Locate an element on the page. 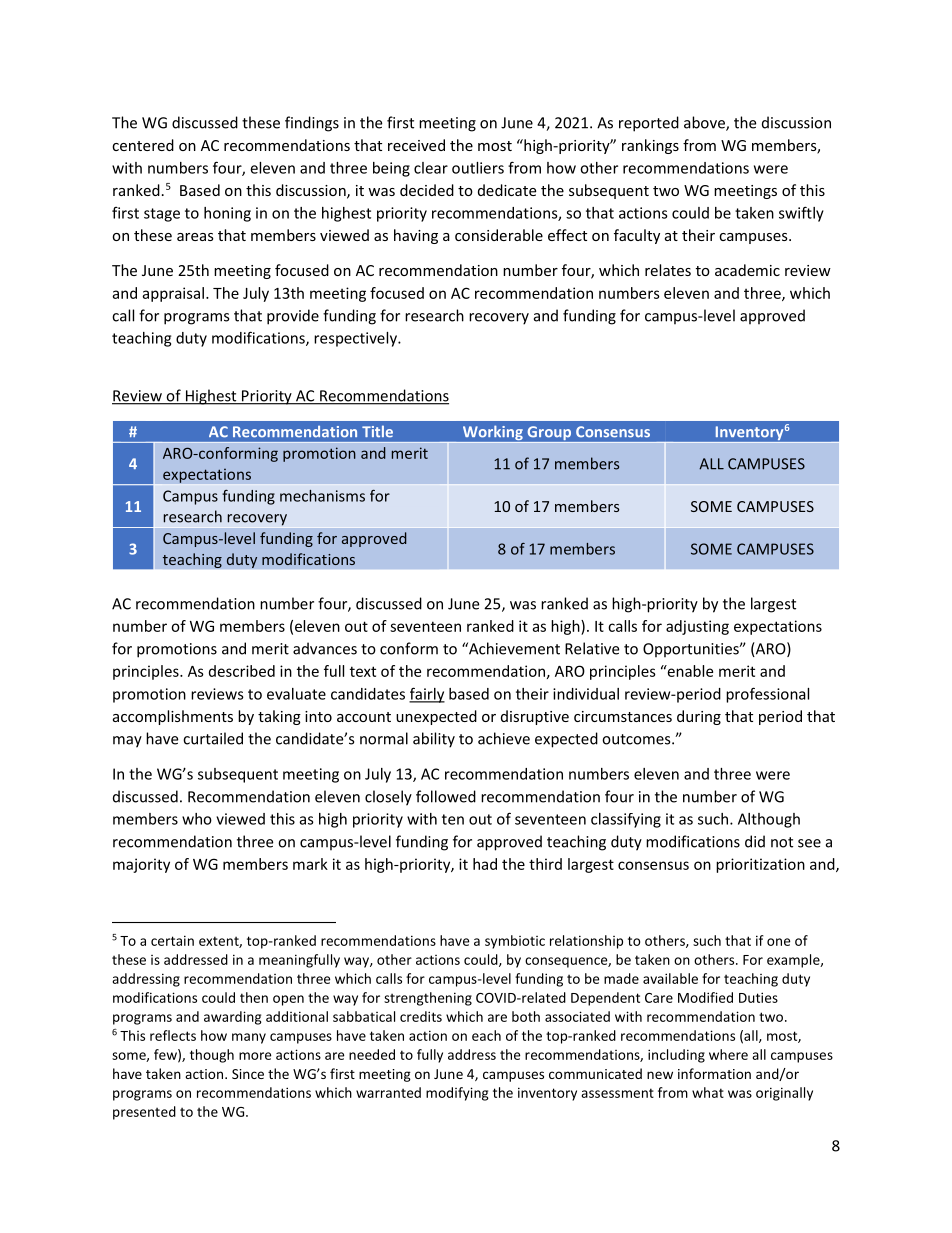 The image size is (952, 1233). provide is located at coordinates (293, 317).
